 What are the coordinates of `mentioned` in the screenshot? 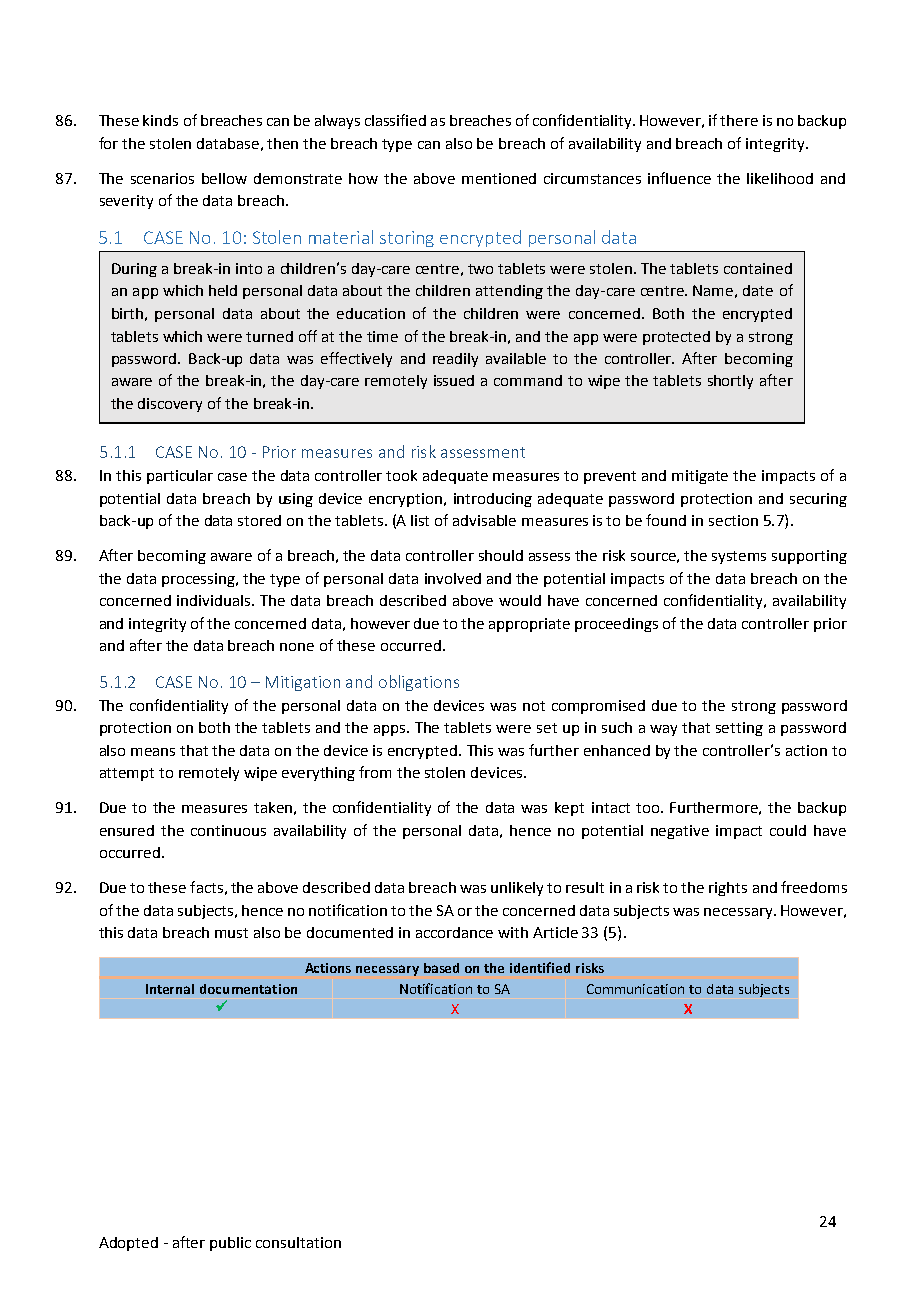 It's located at (499, 178).
